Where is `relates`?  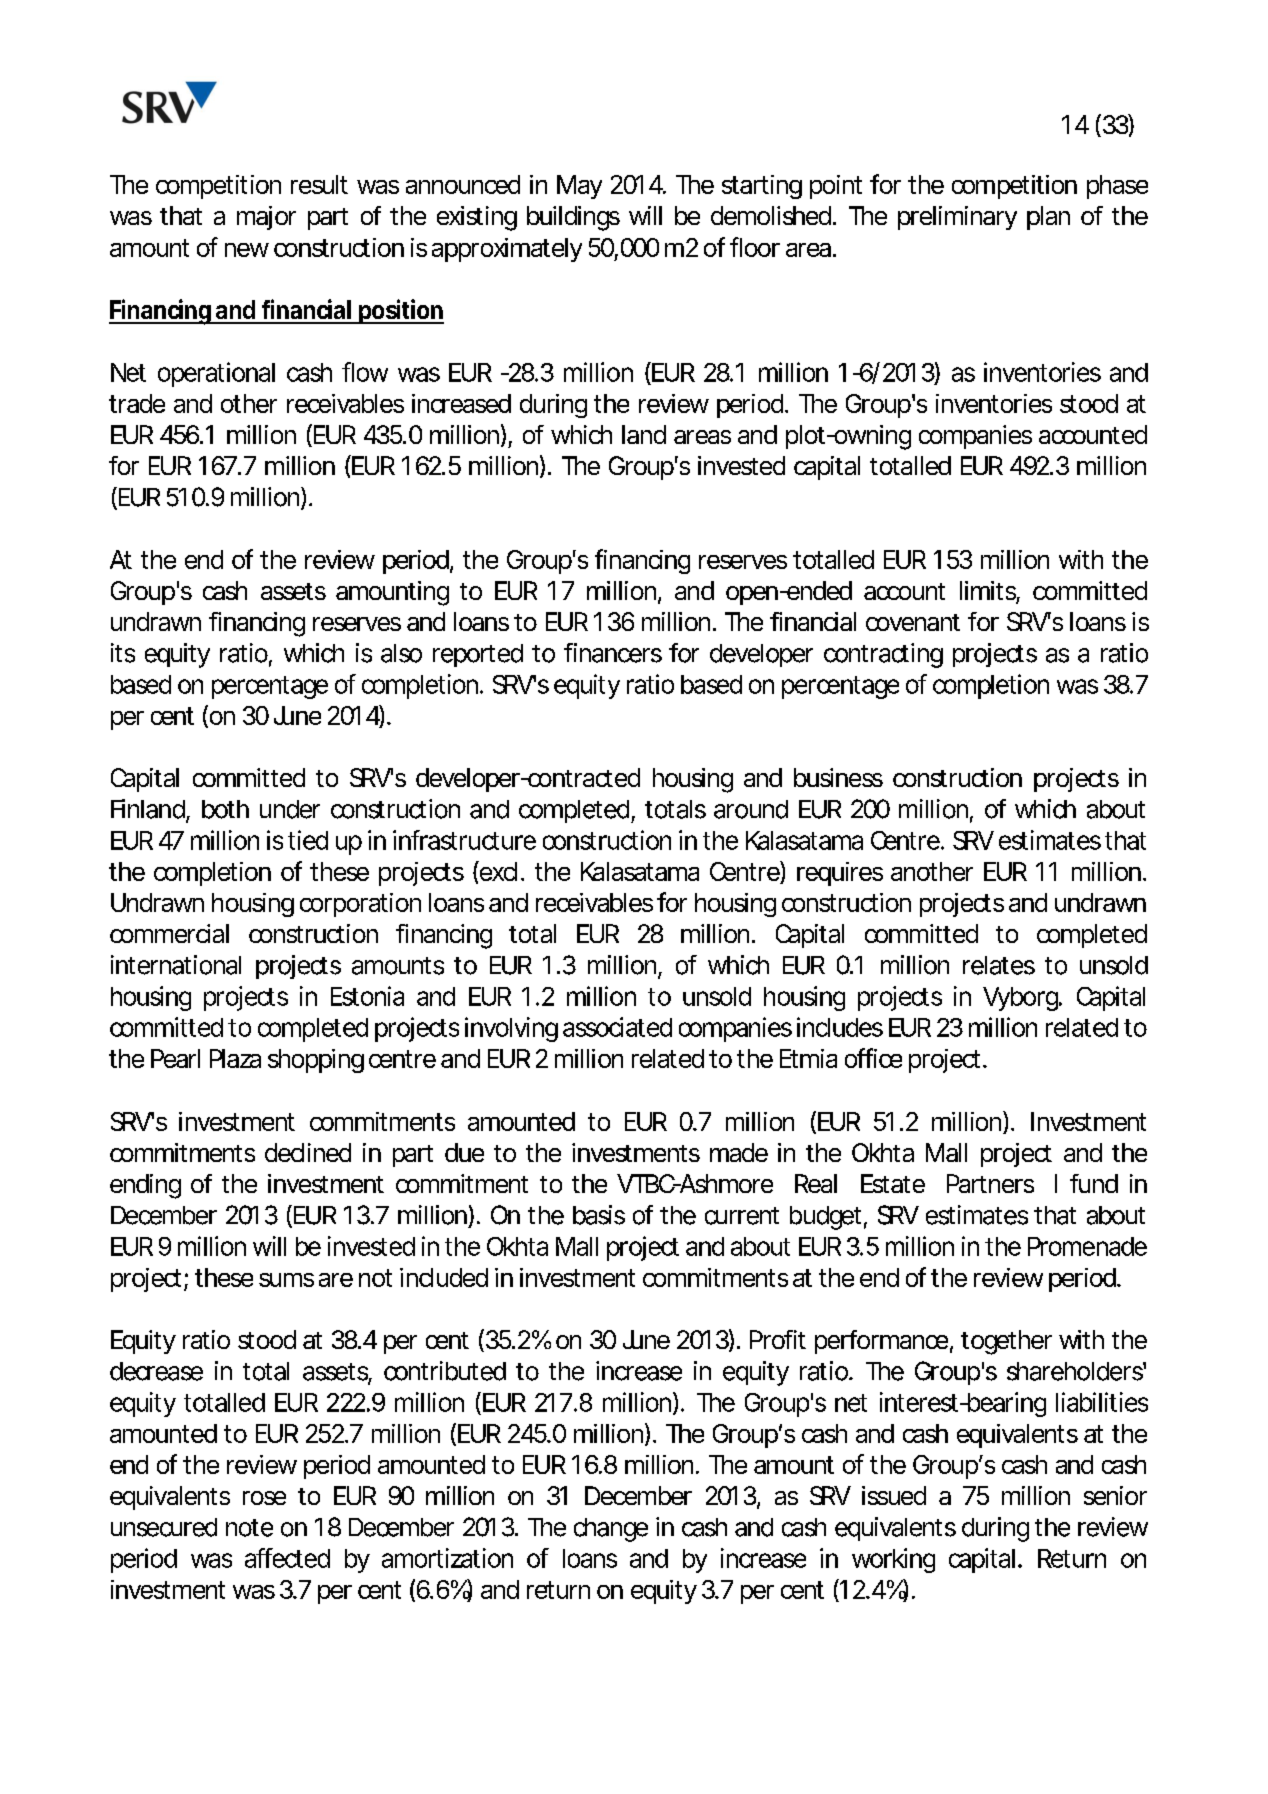
relates is located at coordinates (999, 965).
